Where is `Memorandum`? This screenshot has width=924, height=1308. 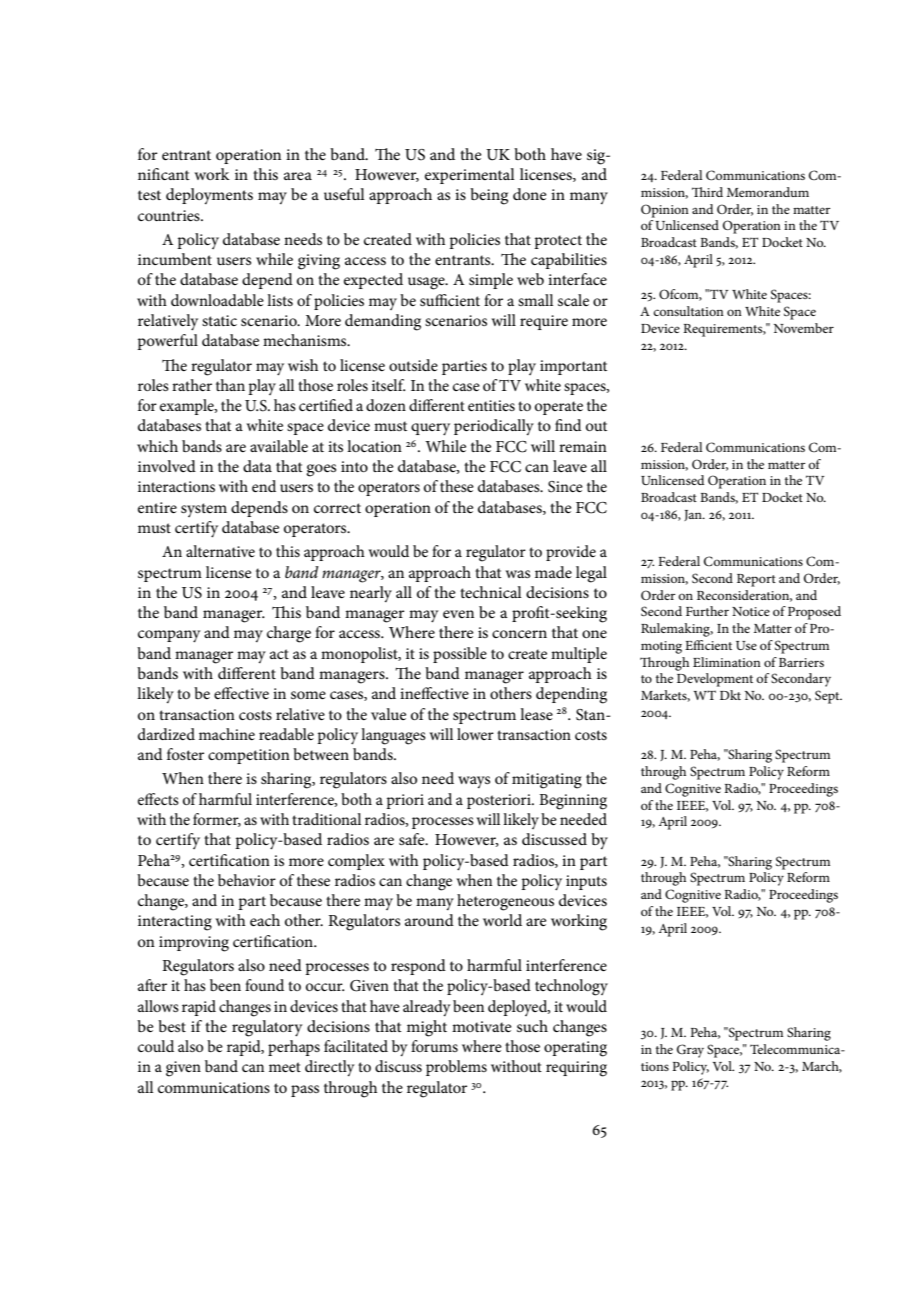 Memorandum is located at coordinates (768, 192).
